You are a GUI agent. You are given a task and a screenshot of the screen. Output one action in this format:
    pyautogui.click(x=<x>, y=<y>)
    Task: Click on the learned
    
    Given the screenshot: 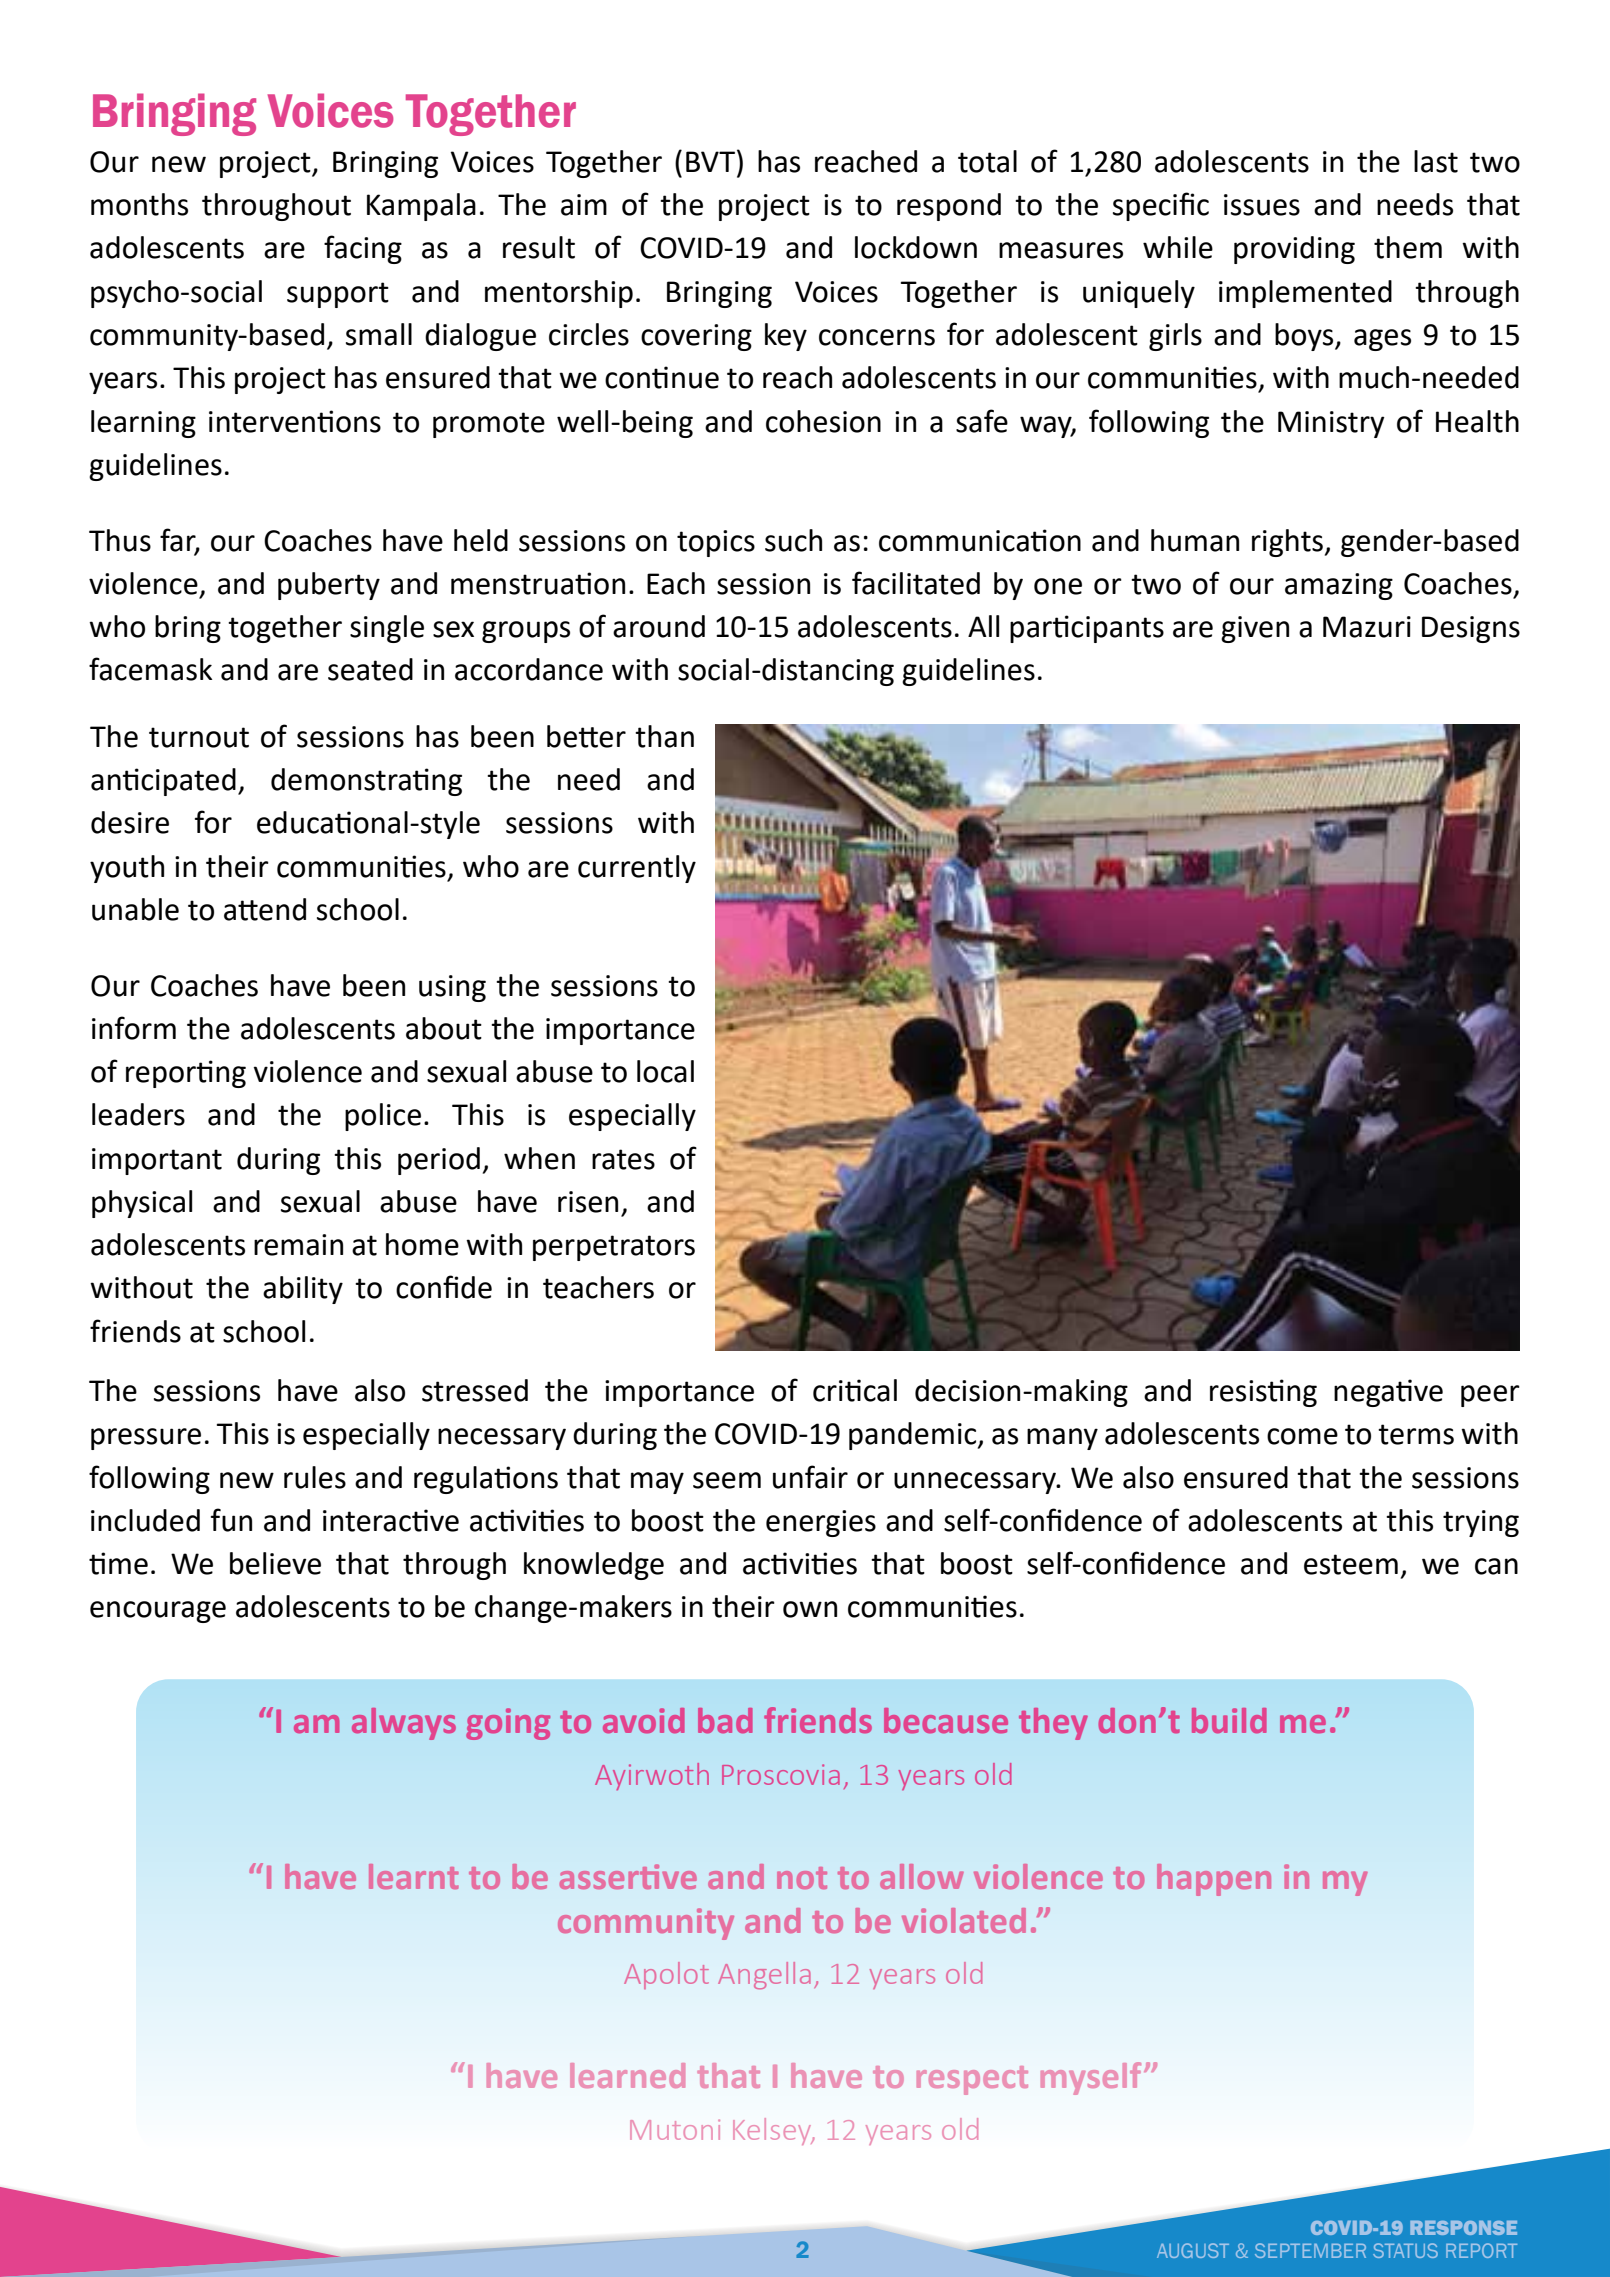 What is the action you would take?
    pyautogui.click(x=627, y=2075)
